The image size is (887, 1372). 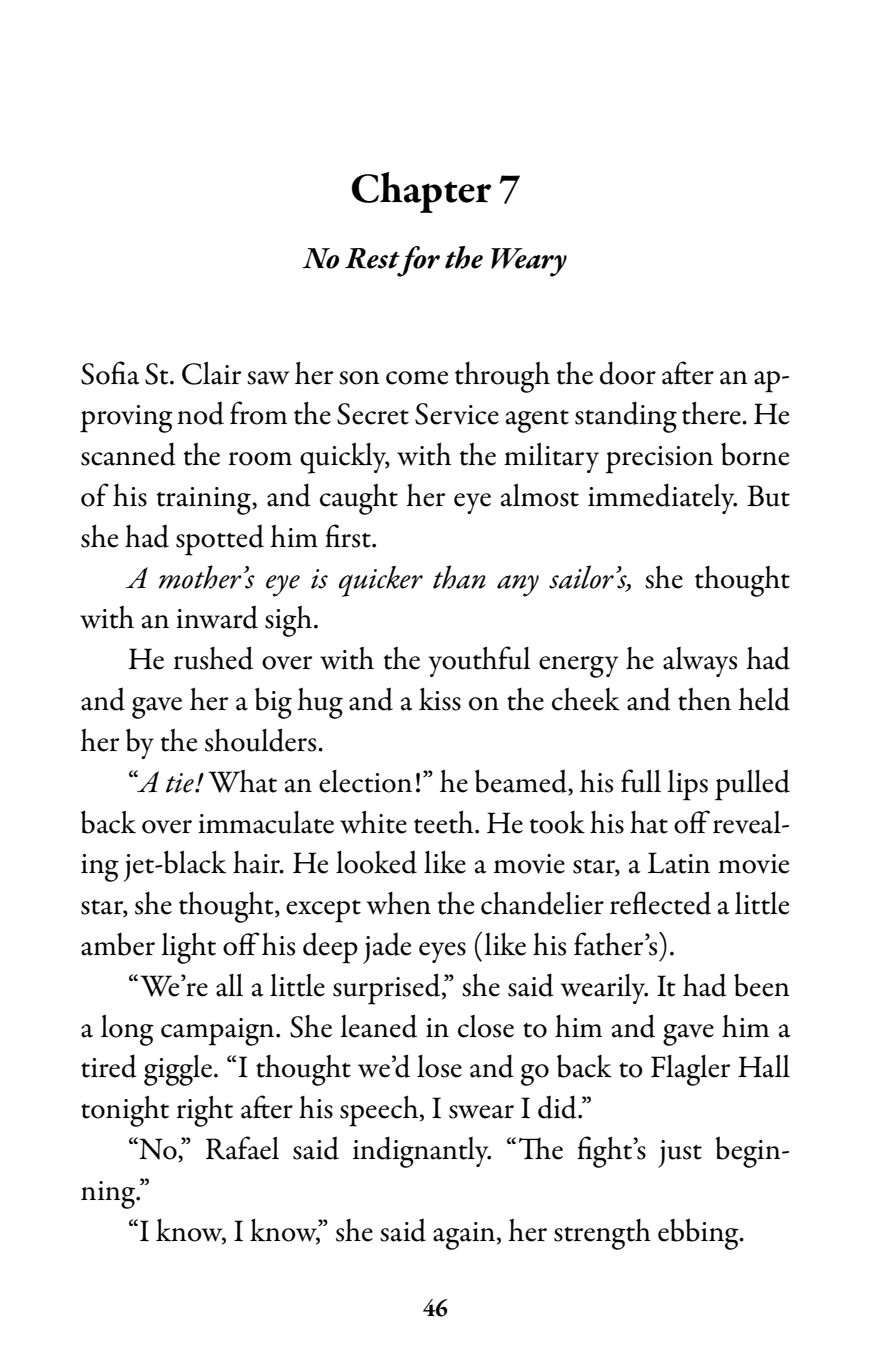 I want to click on Rafael, so click(x=242, y=1148).
